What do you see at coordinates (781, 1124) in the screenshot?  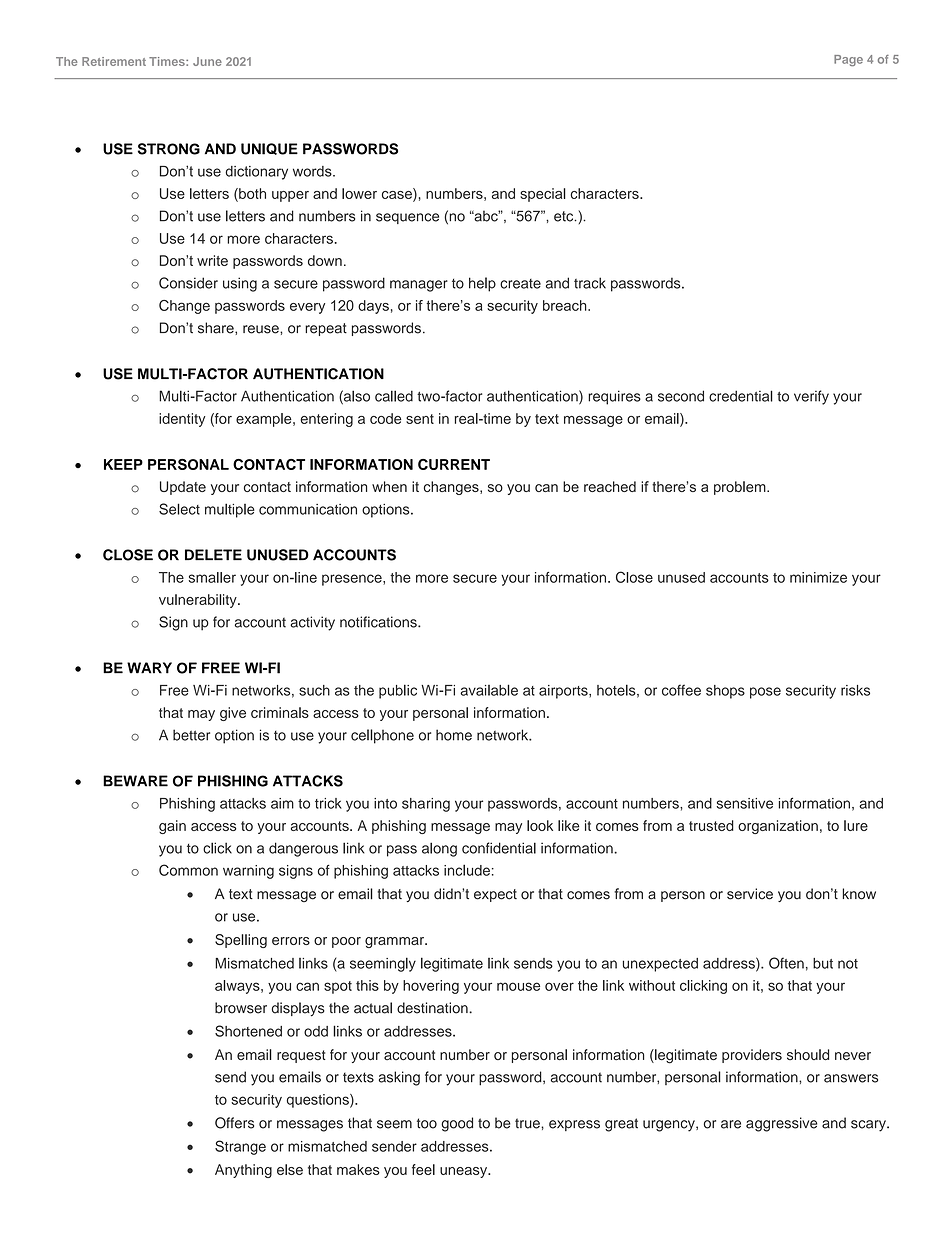 I see `aggressive` at bounding box center [781, 1124].
